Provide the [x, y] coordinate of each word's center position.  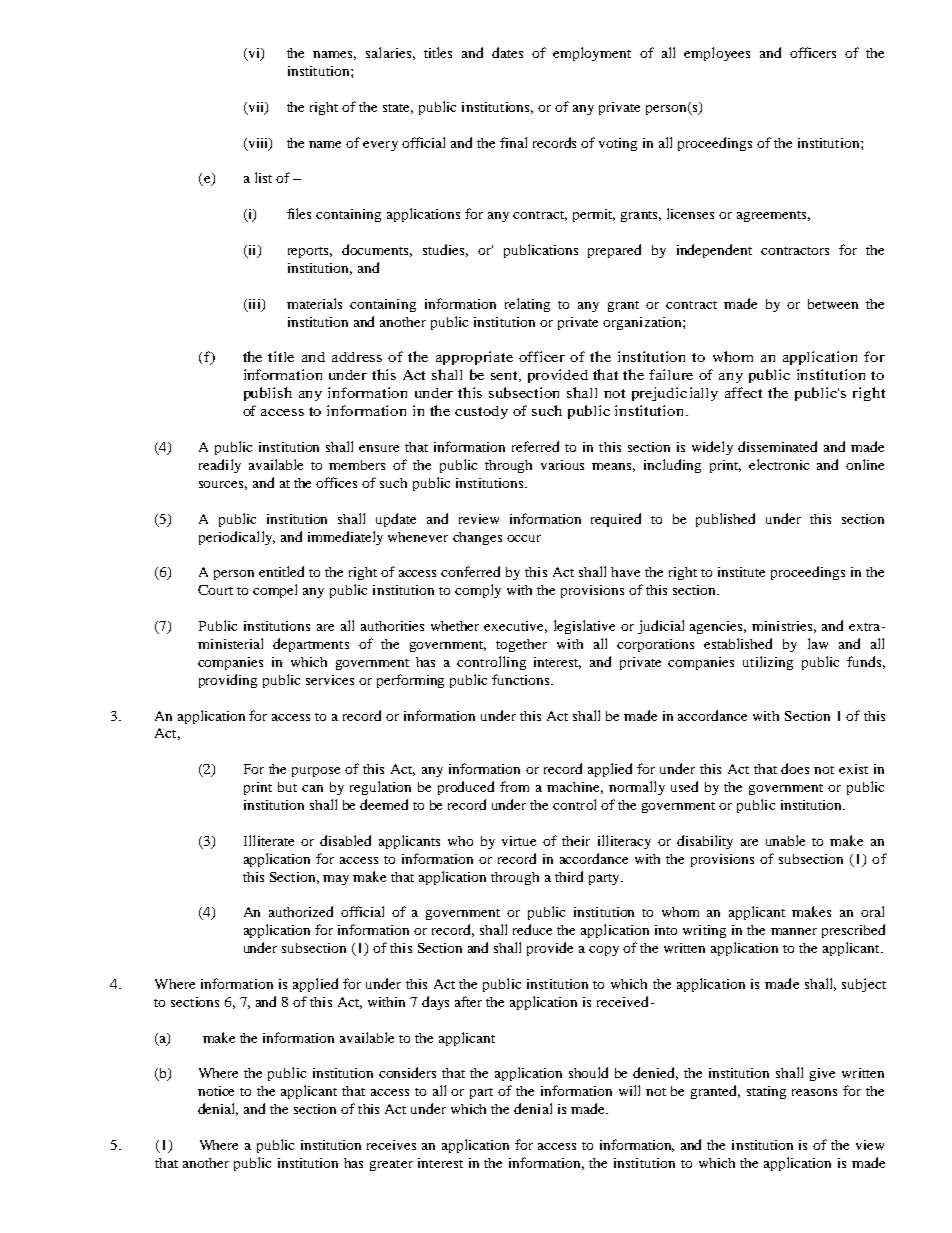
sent [506, 376]
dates [507, 52]
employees [717, 54]
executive [515, 627]
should [588, 1072]
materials [314, 303]
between [833, 304]
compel [275, 591]
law [818, 643]
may [336, 880]
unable [785, 840]
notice [216, 1091]
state [398, 109]
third [569, 876]
